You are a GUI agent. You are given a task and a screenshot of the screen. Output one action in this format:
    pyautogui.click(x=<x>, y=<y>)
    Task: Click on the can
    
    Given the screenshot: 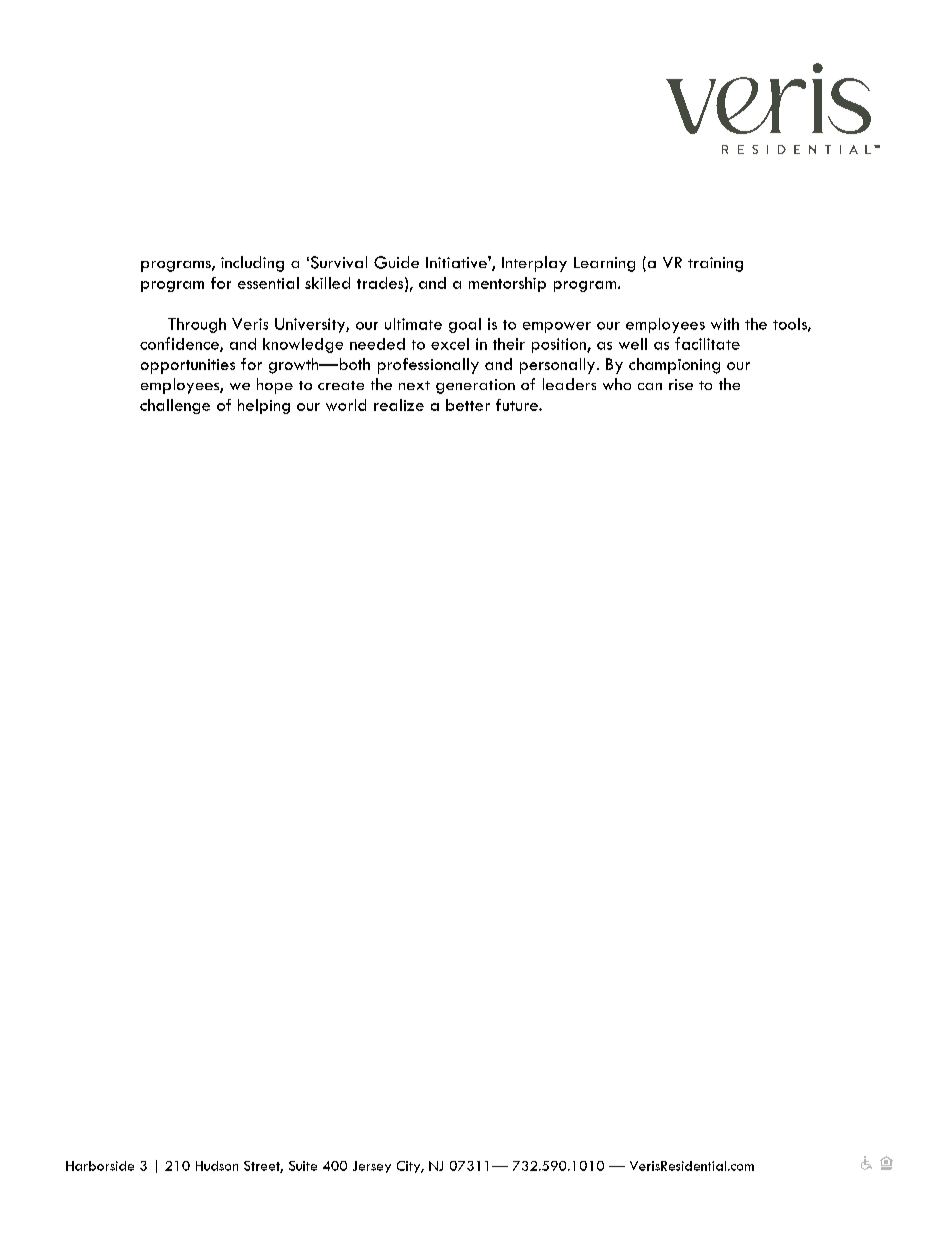 What is the action you would take?
    pyautogui.click(x=650, y=386)
